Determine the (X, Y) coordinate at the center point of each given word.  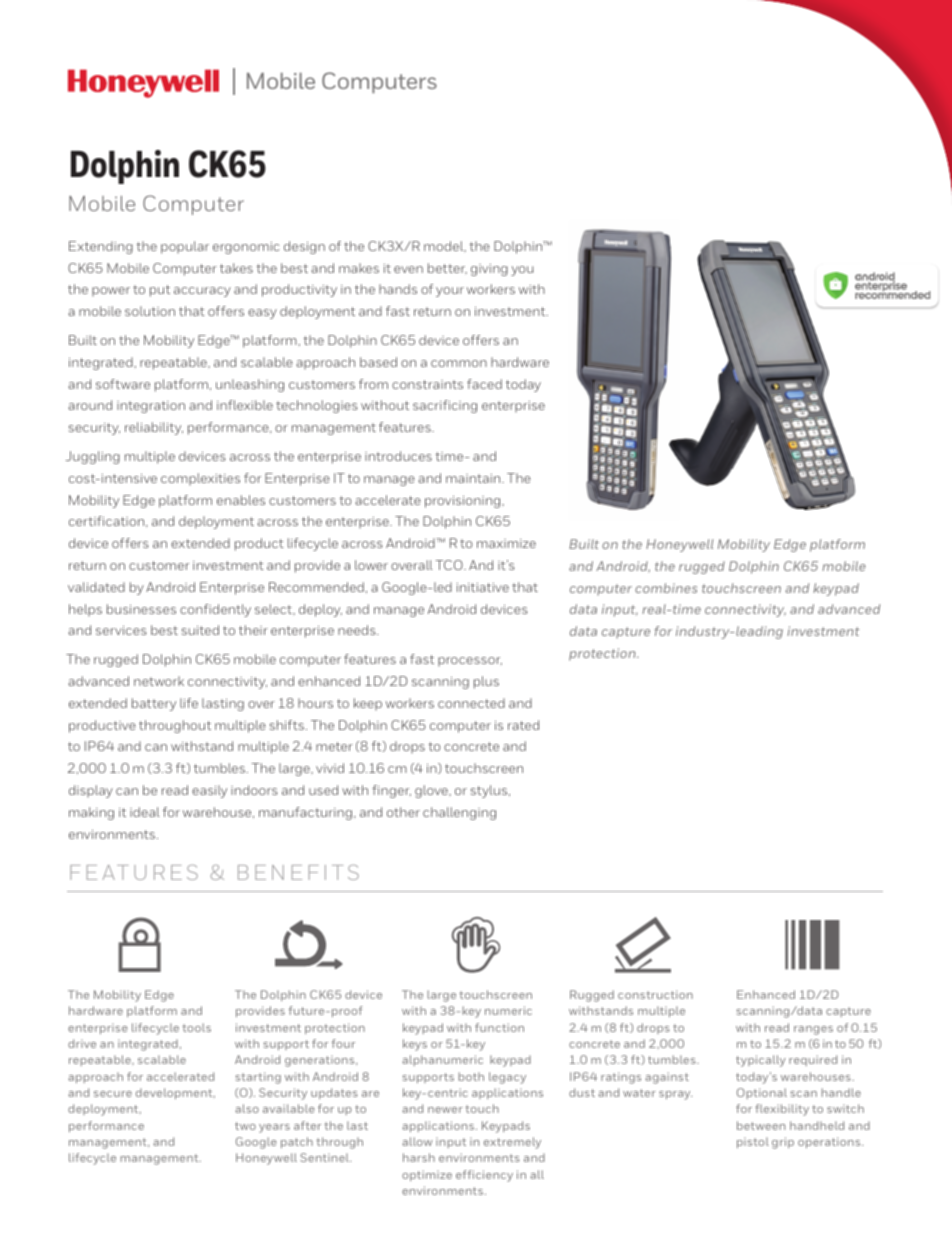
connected (471, 703)
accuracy (202, 292)
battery (154, 704)
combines (666, 588)
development (175, 1093)
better (447, 268)
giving (489, 270)
